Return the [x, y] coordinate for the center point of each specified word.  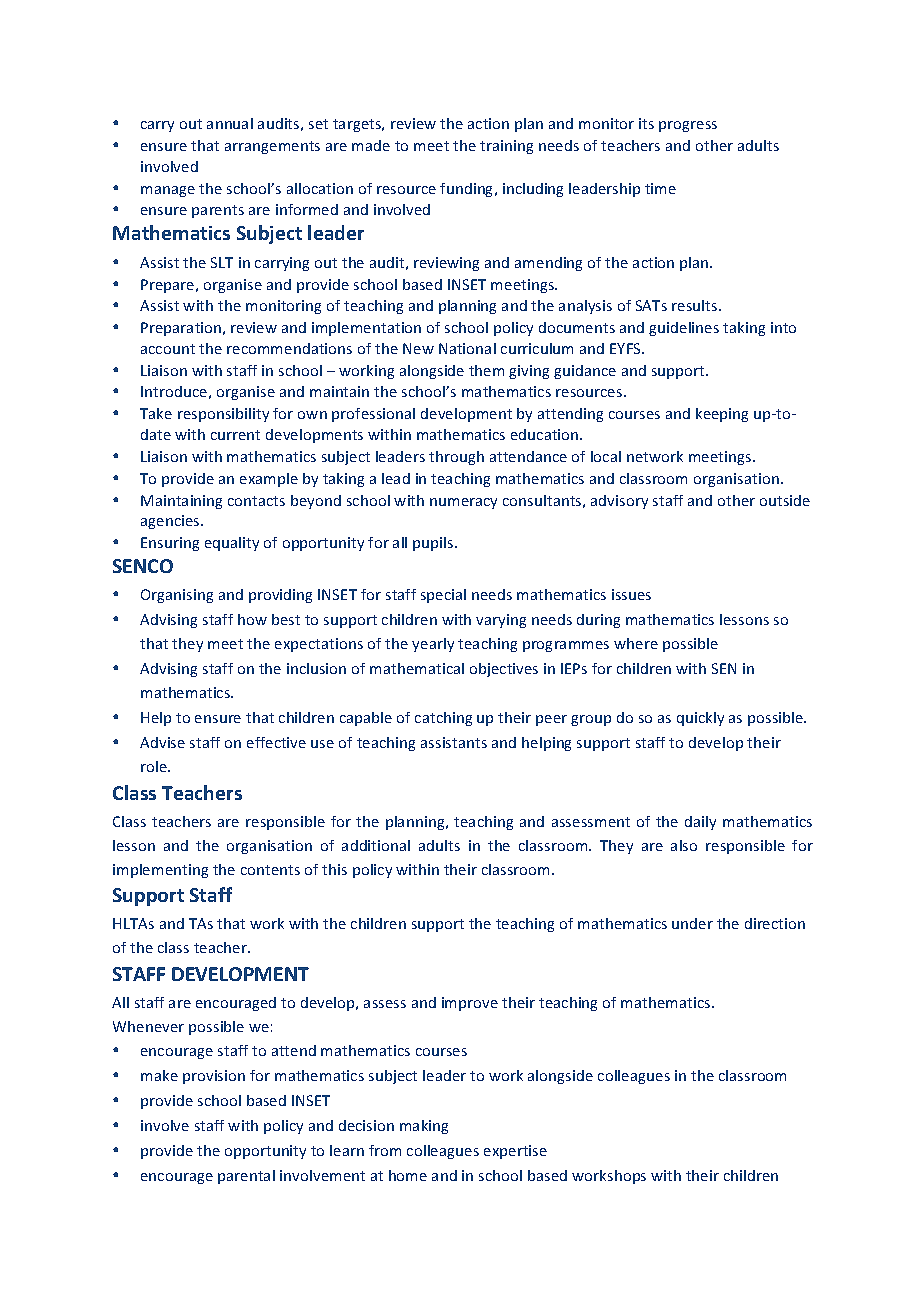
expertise [515, 1152]
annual [230, 123]
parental [246, 1177]
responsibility [223, 415]
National [467, 348]
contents [270, 870]
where [636, 643]
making [424, 1127]
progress [688, 126]
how [252, 619]
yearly [433, 645]
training [506, 147]
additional [376, 845]
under [692, 923]
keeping [722, 415]
